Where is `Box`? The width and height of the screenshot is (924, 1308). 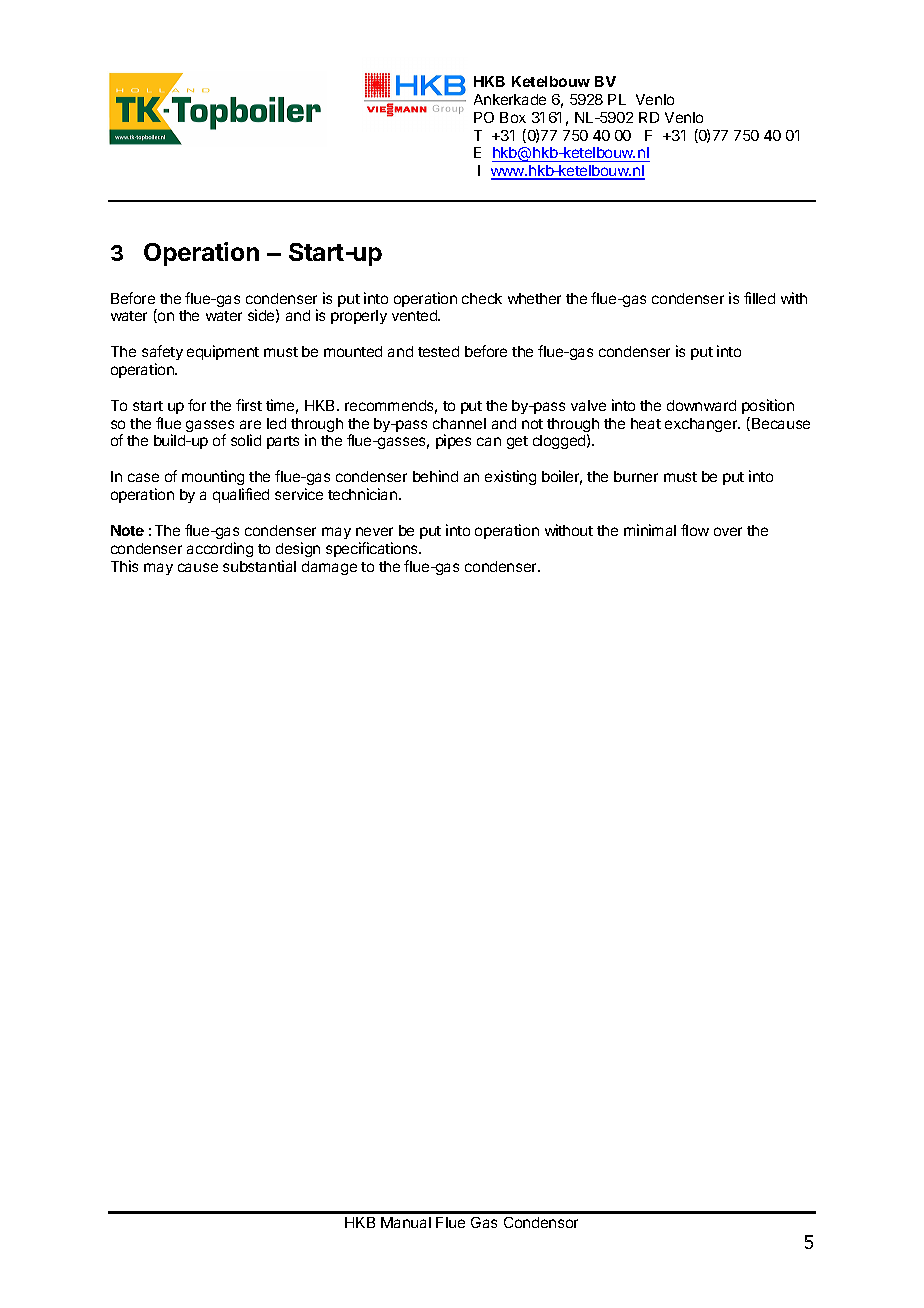 Box is located at coordinates (513, 117).
